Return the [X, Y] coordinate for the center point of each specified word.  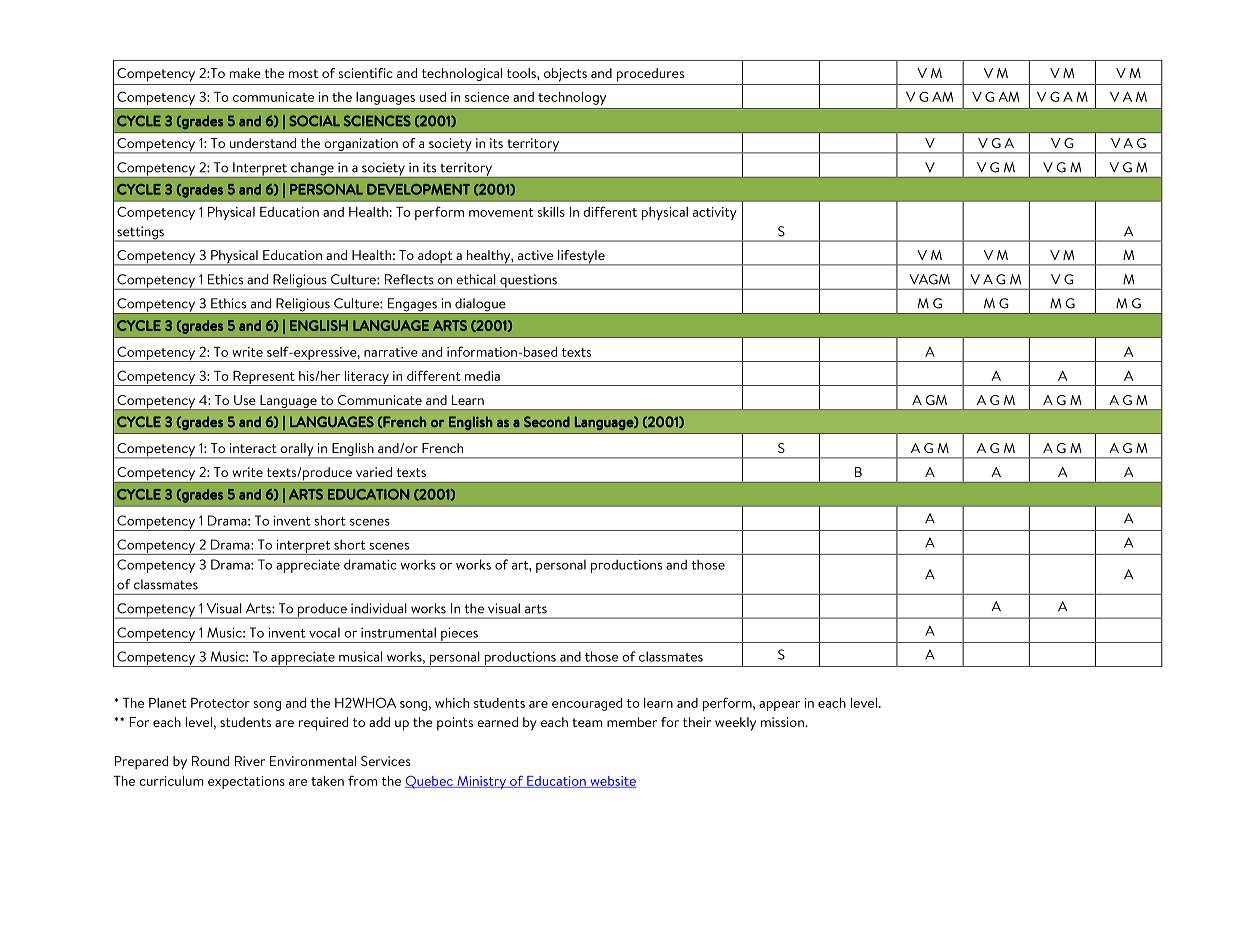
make [245, 73]
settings [141, 234]
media [482, 376]
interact [253, 448]
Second [547, 421]
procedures [650, 75]
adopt [435, 258]
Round [210, 761]
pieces [459, 635]
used [432, 97]
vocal [324, 632]
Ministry [481, 782]
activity [715, 213]
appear [779, 706]
